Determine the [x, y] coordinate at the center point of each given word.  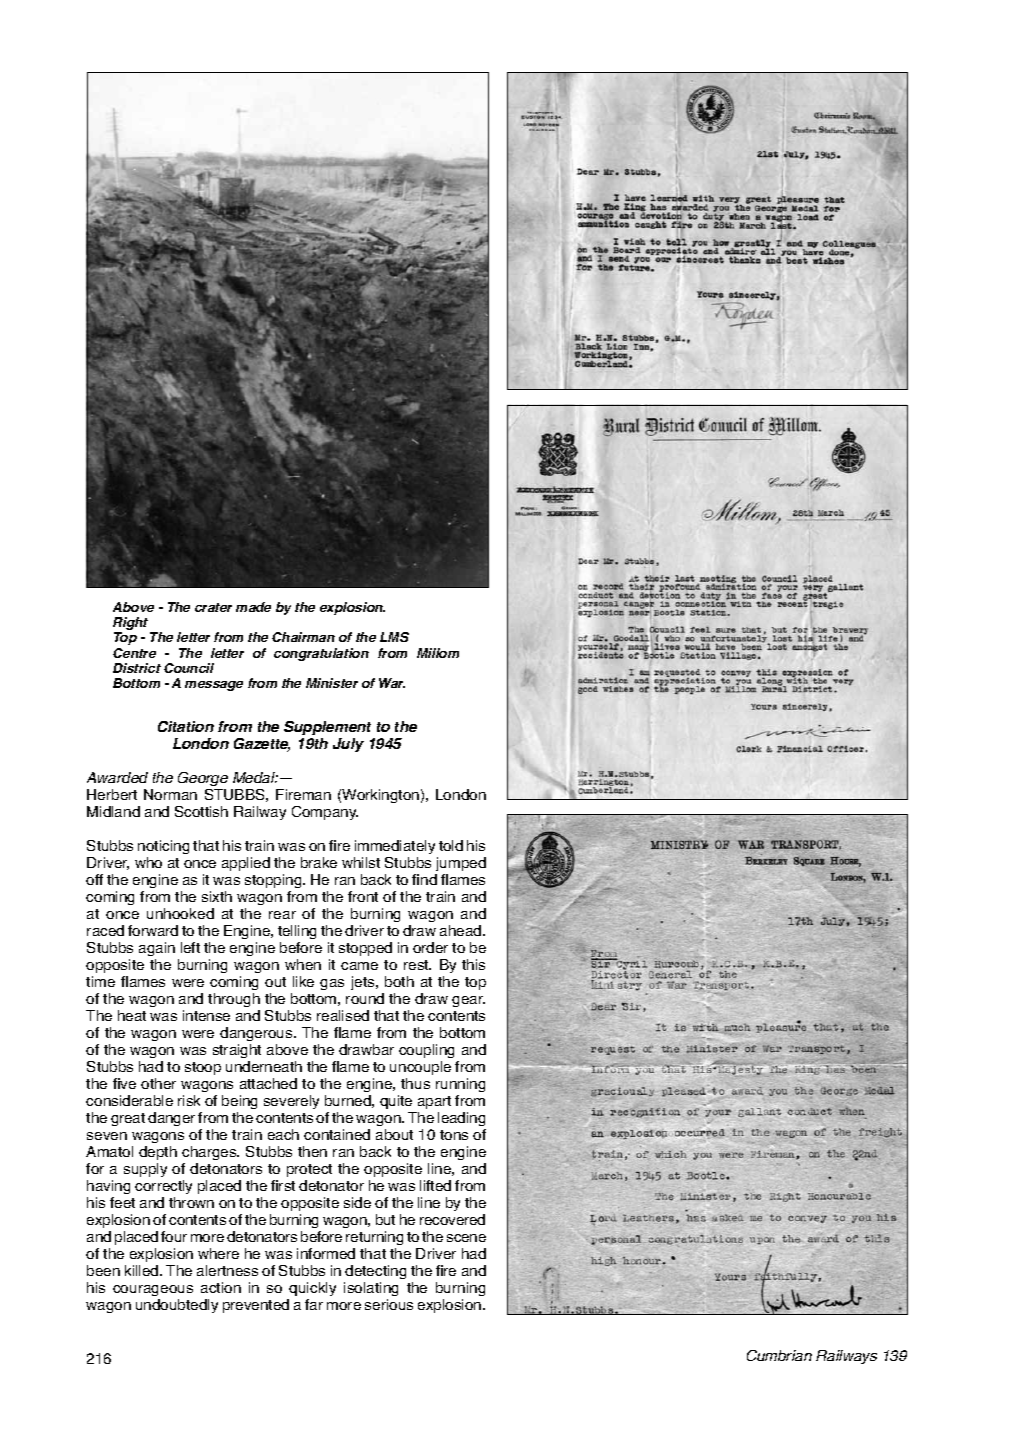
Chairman [303, 637]
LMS [394, 637]
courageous [153, 1290]
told [451, 845]
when [303, 964]
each [283, 1134]
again [157, 949]
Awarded [117, 777]
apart [434, 1102]
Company [325, 813]
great [128, 1119]
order [430, 947]
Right [132, 625]
